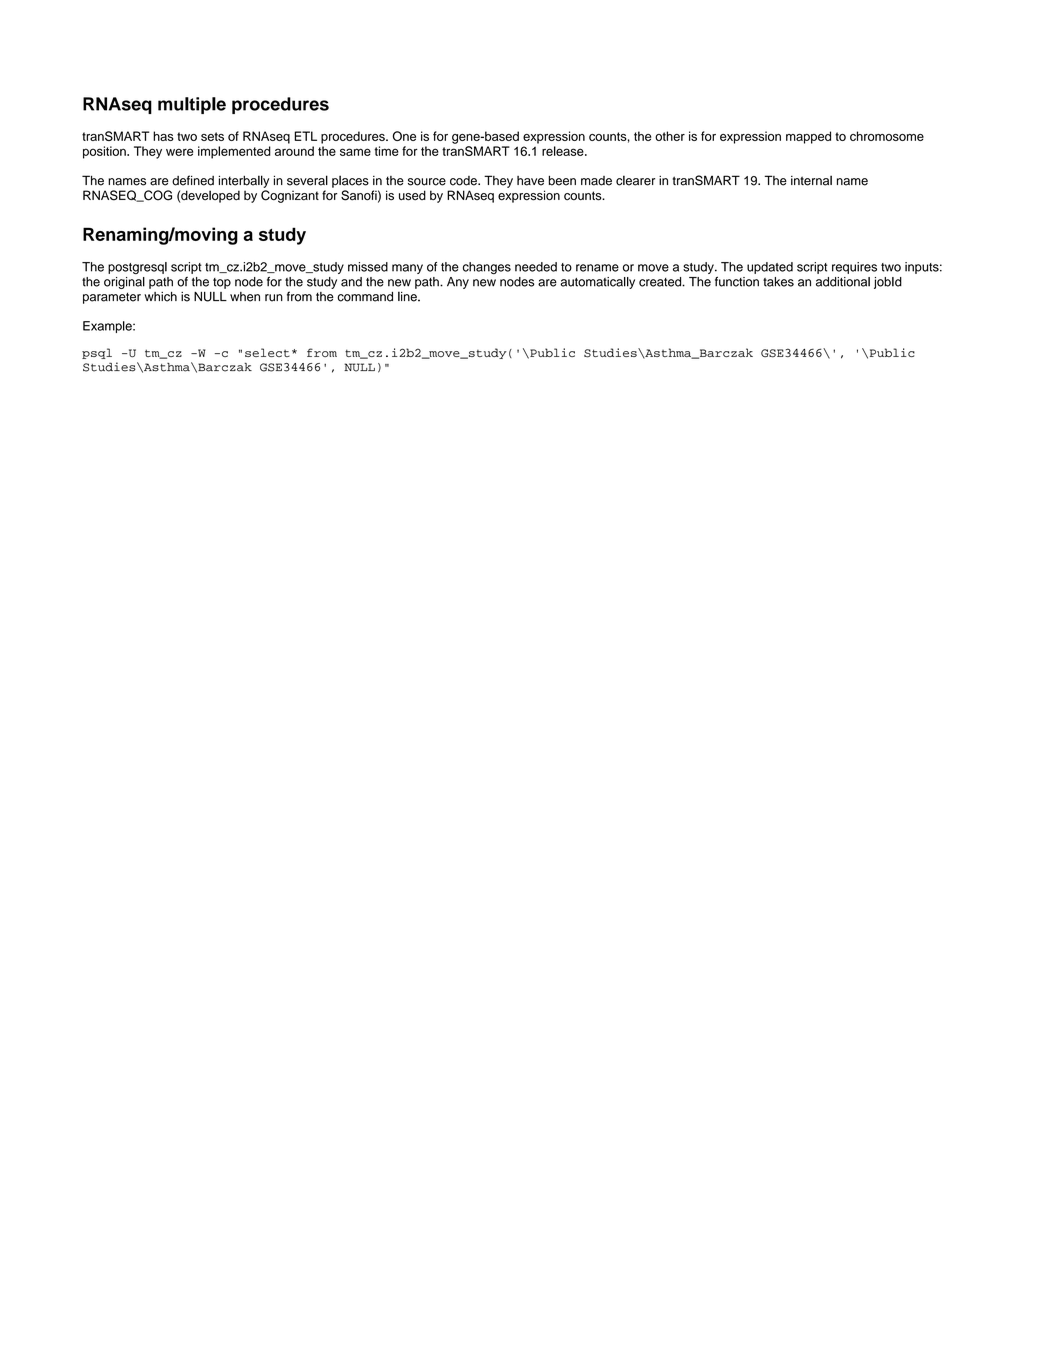  Describe the element at coordinates (290, 196) in the screenshot. I see `Cognizant` at that location.
